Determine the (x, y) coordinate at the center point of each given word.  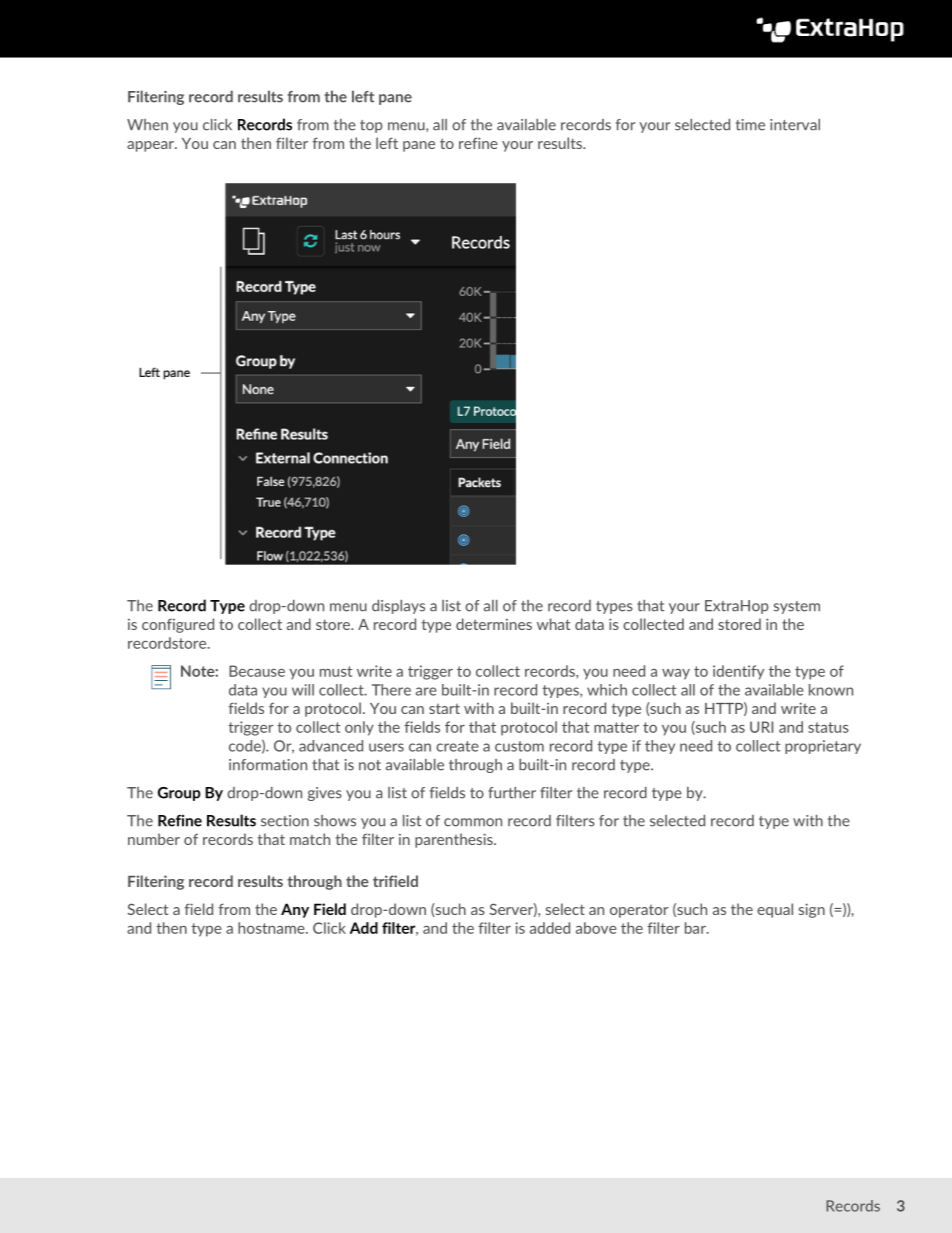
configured (178, 625)
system (797, 607)
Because (257, 671)
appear (151, 146)
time (750, 125)
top (371, 126)
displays (398, 607)
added (550, 928)
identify (738, 672)
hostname (272, 928)
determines (494, 624)
